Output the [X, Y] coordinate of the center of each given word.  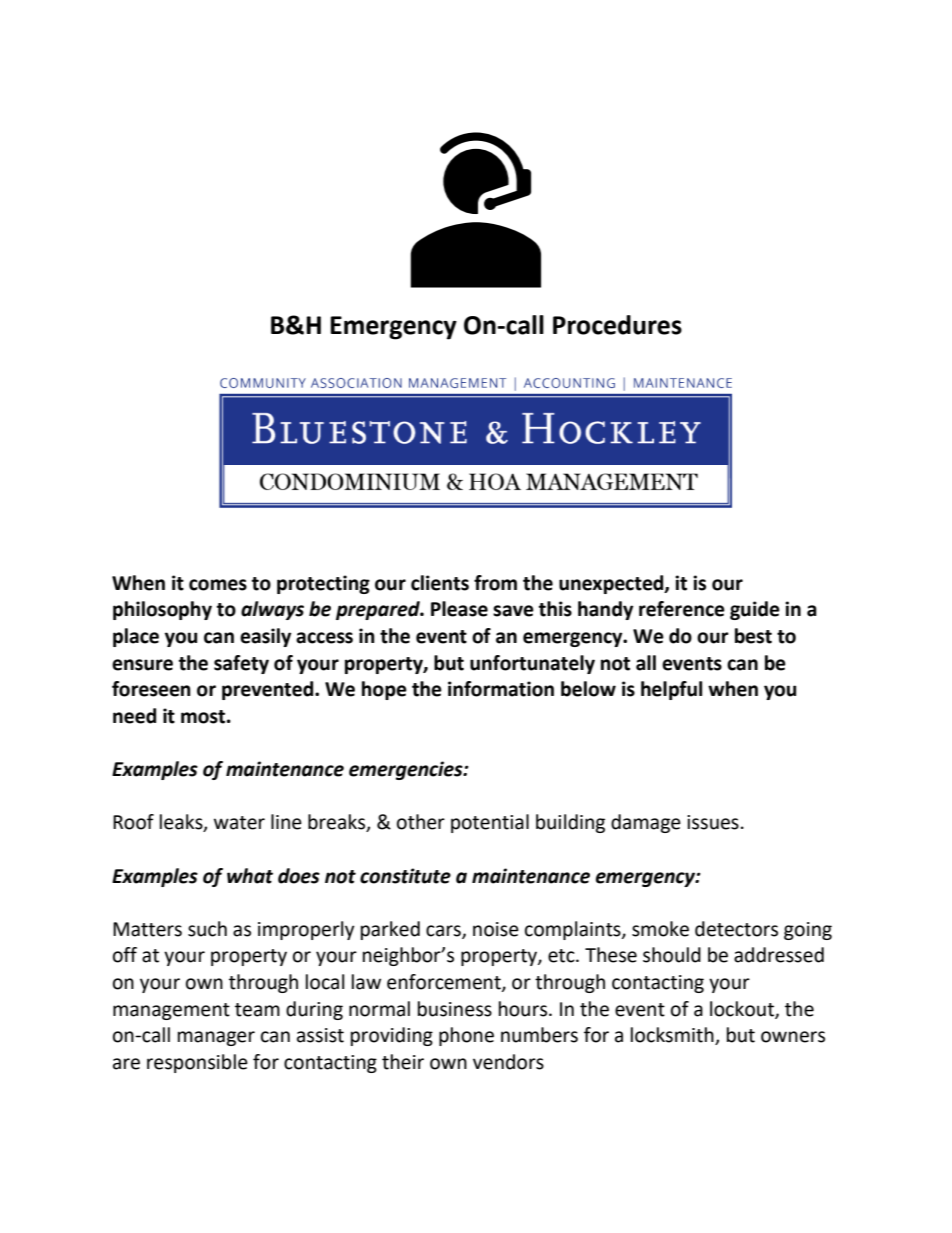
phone [466, 1036]
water [239, 823]
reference [682, 609]
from [495, 583]
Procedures [617, 325]
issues [713, 822]
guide [755, 610]
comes [218, 585]
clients [440, 583]
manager [216, 1038]
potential [490, 823]
